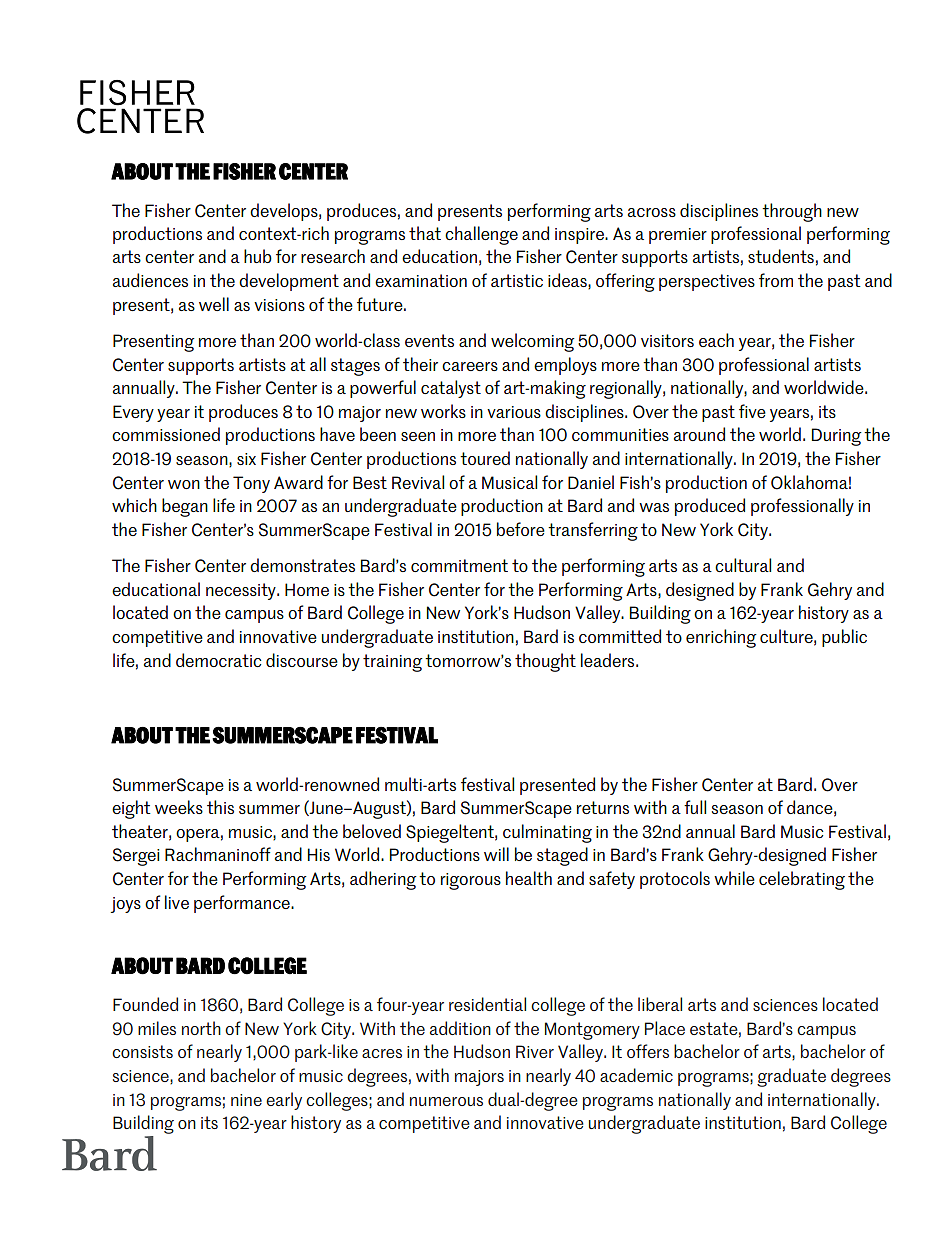 This screenshot has width=952, height=1233. Describe the element at coordinates (246, 1100) in the screenshot. I see `nine` at that location.
